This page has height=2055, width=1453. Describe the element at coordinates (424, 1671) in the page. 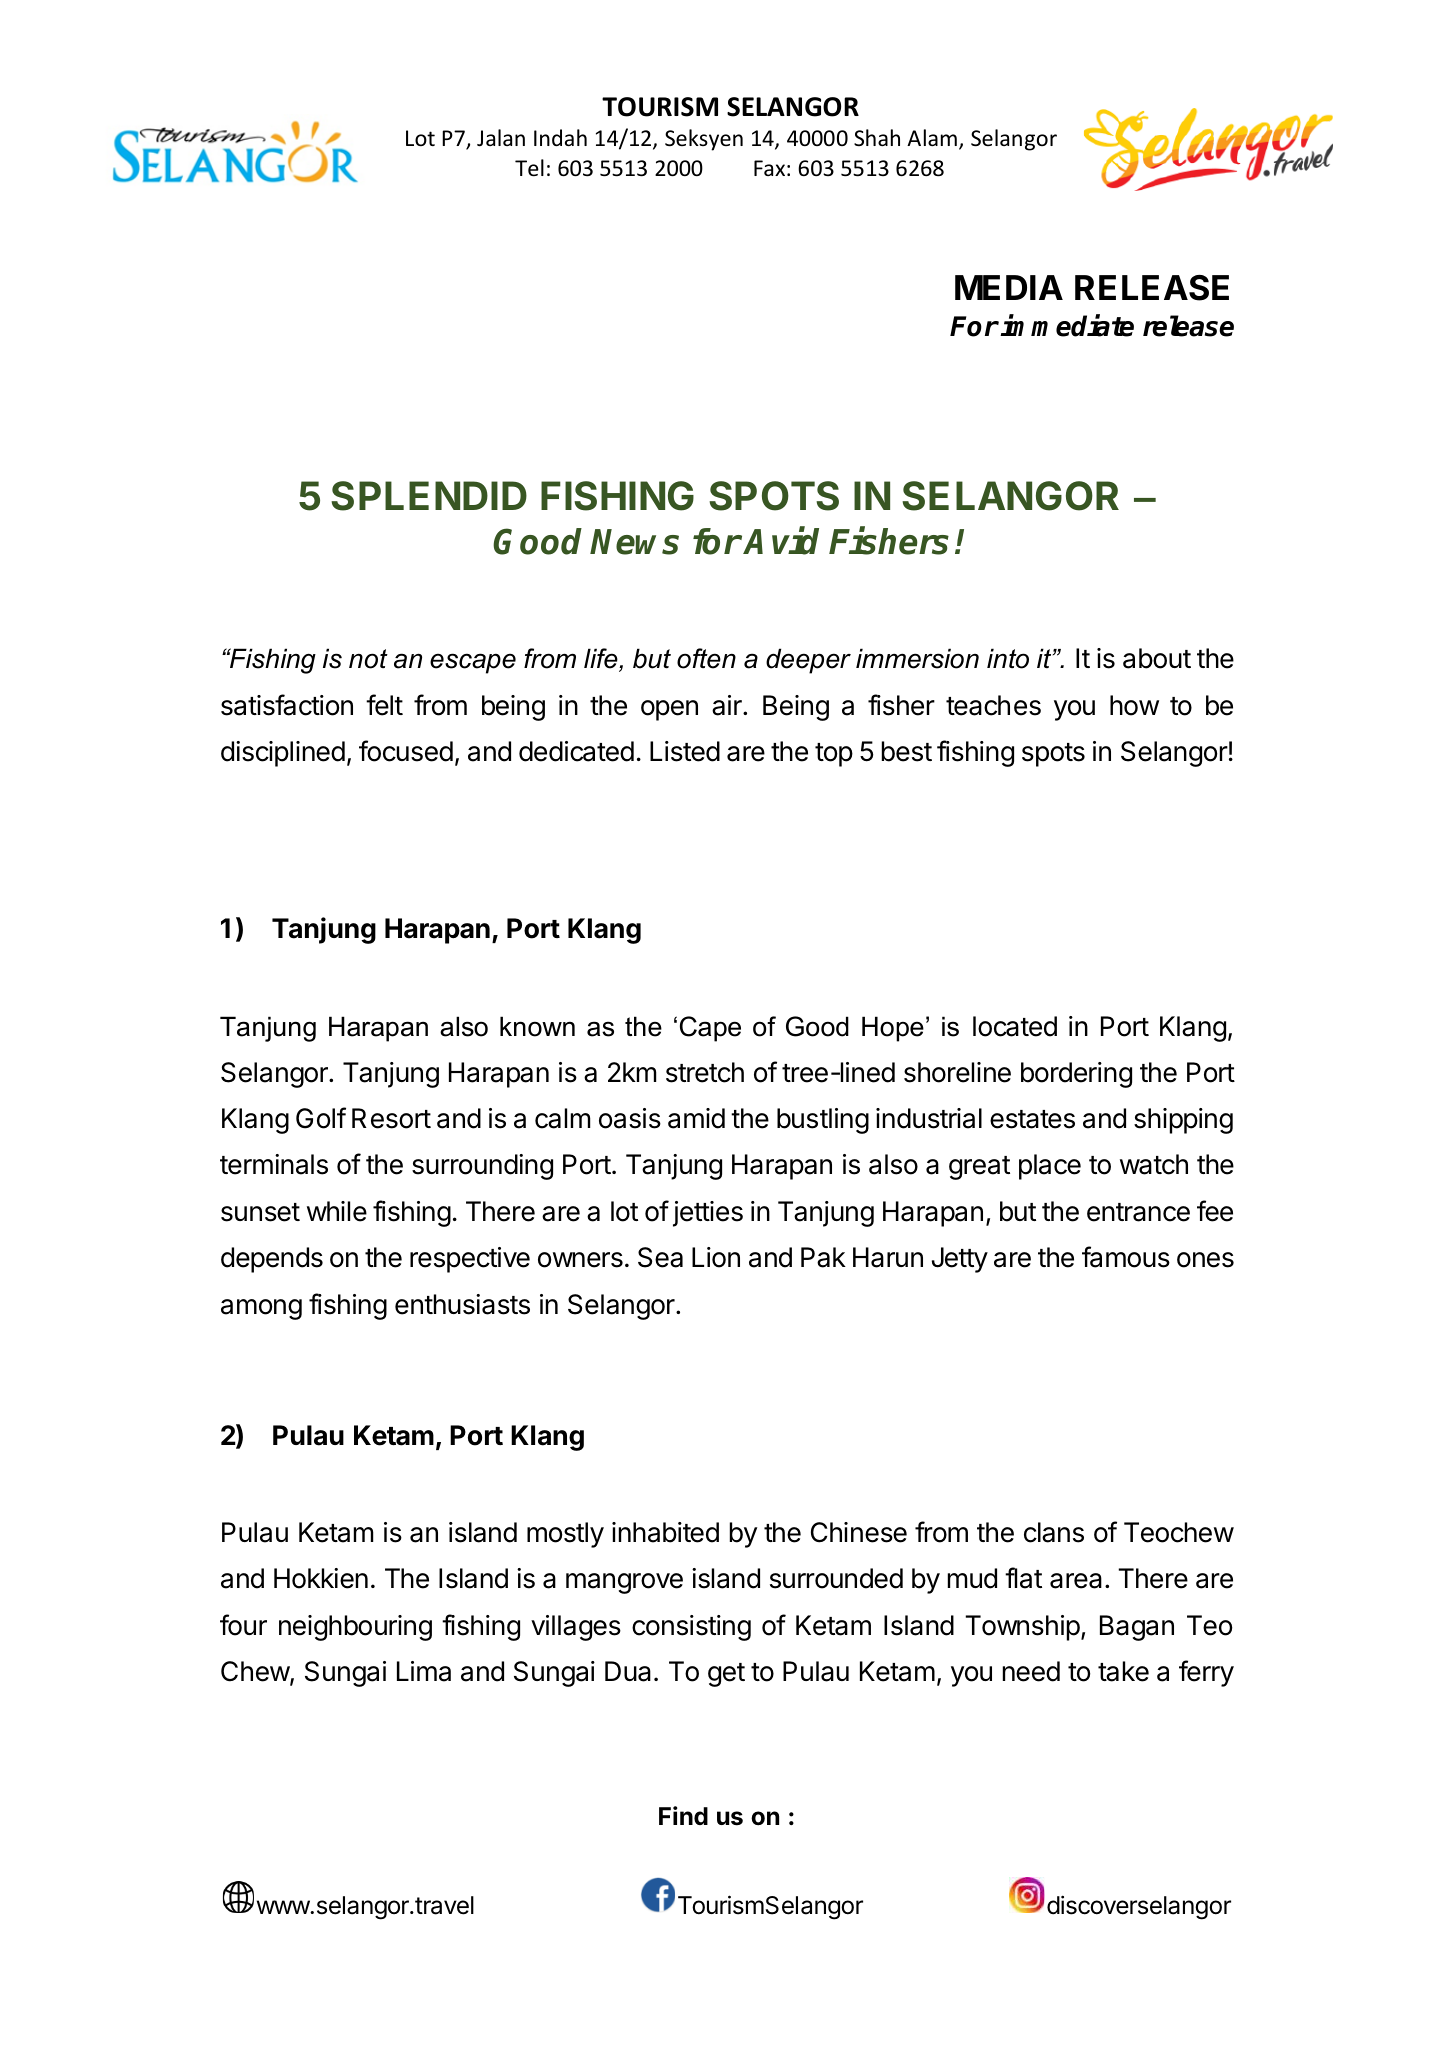

I see `Lima` at that location.
